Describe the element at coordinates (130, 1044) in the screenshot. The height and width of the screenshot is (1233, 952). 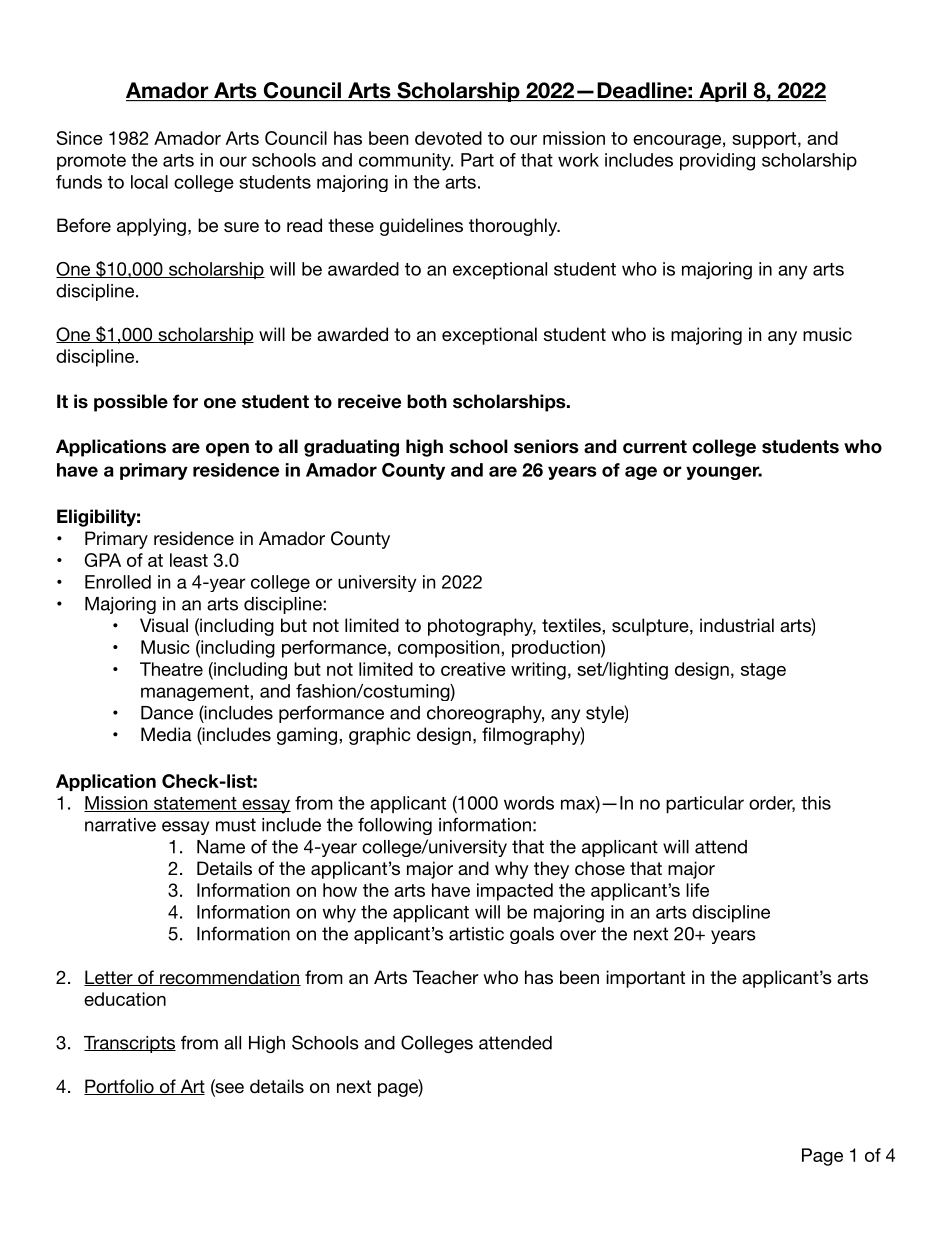
I see `Transcripts` at that location.
